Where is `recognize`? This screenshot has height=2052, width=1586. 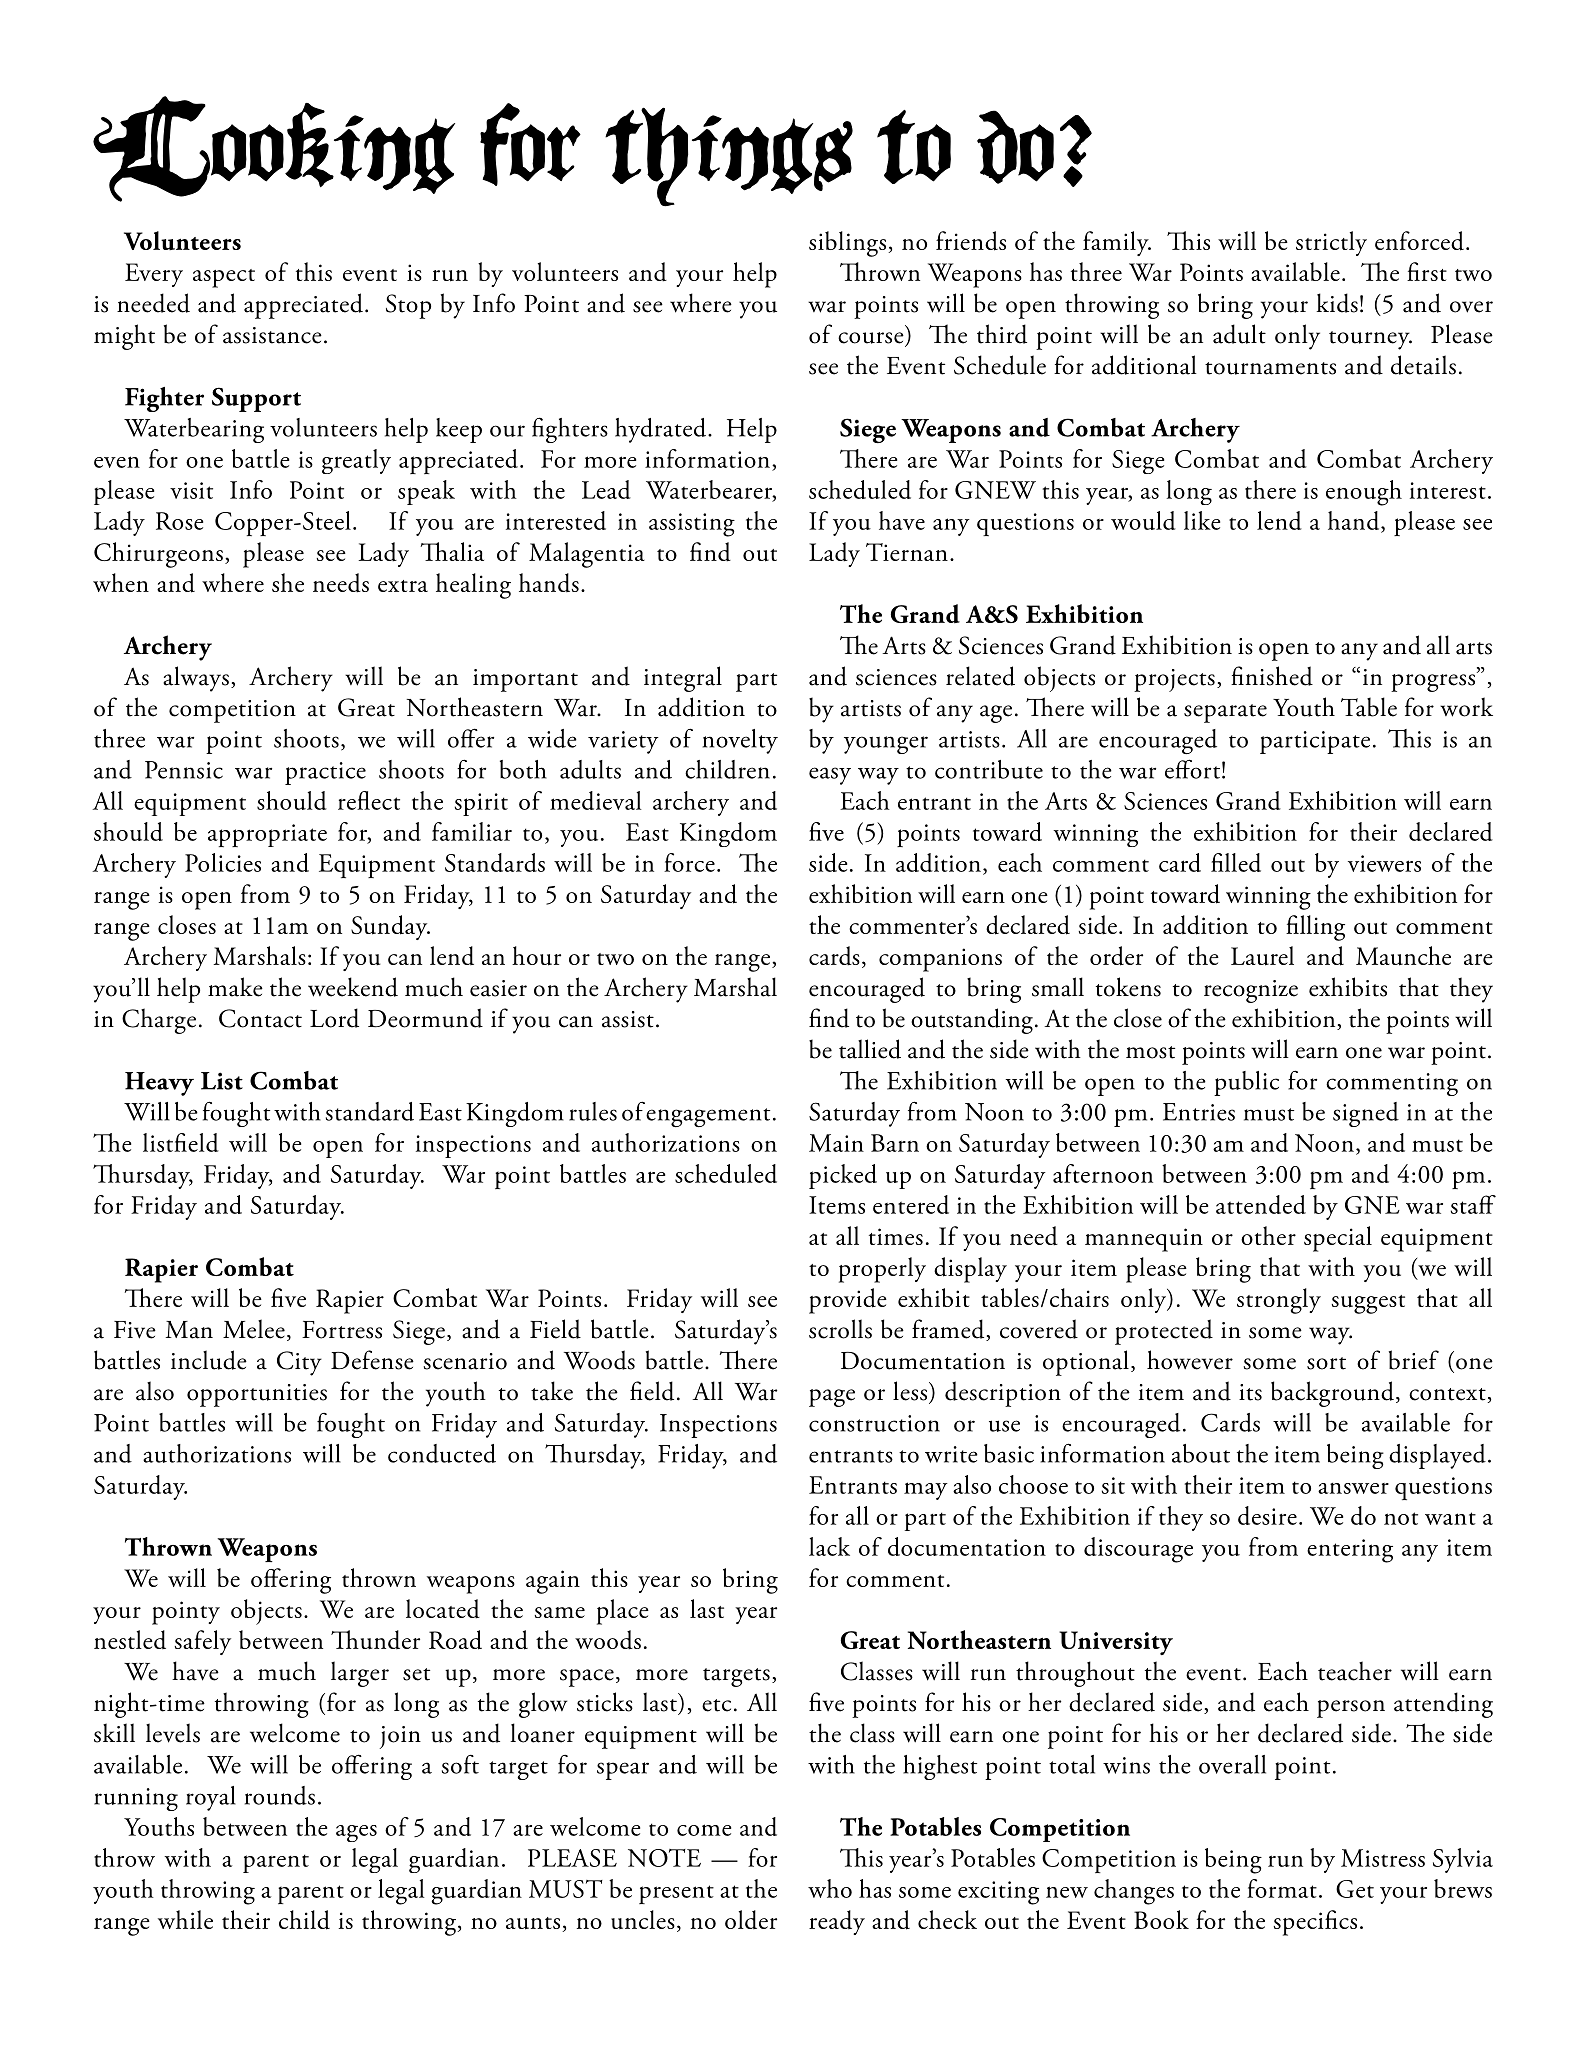
recognize is located at coordinates (1251, 991).
